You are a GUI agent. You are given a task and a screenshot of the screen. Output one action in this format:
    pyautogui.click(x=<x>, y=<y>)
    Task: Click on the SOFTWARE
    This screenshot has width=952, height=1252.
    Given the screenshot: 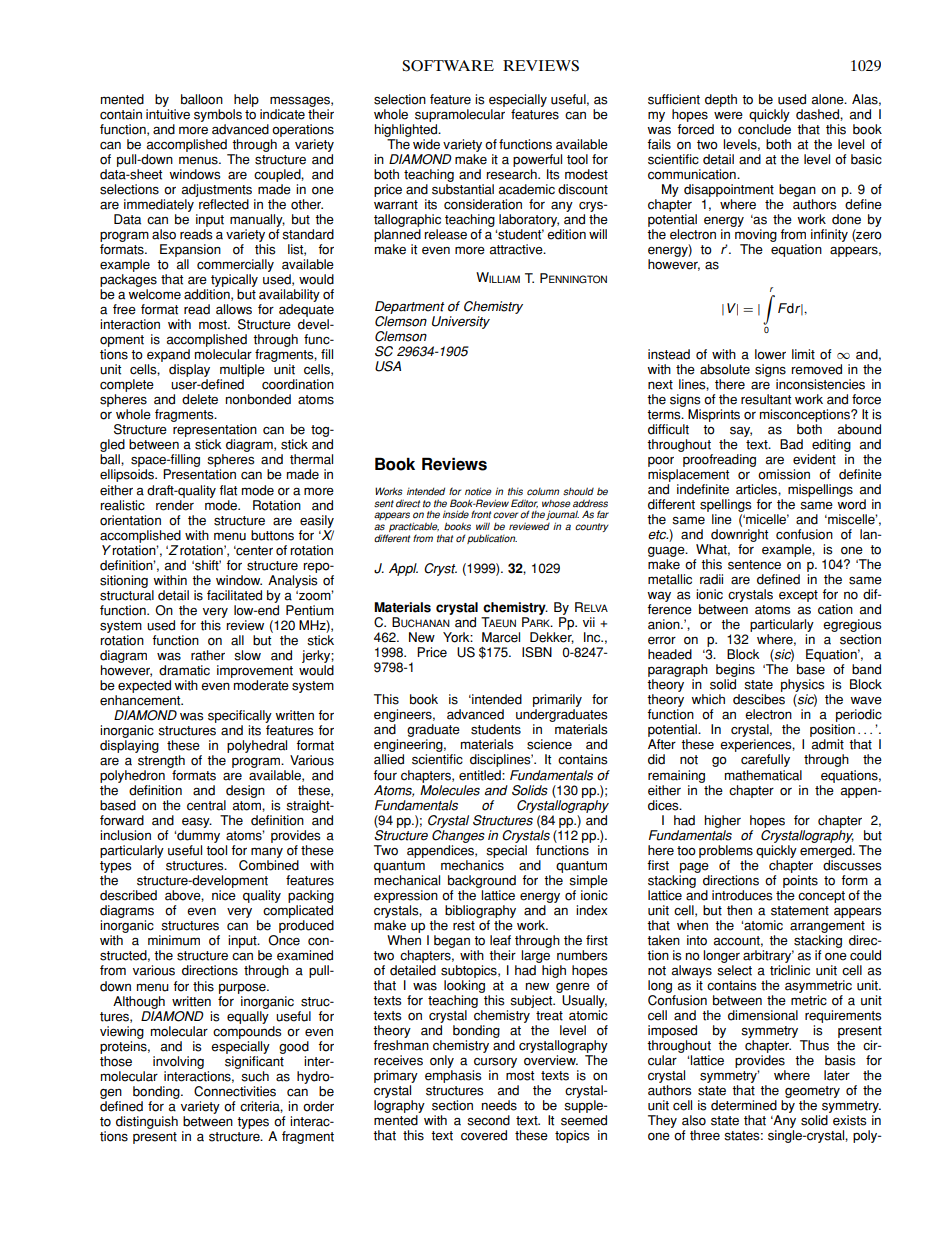 What is the action you would take?
    pyautogui.click(x=448, y=66)
